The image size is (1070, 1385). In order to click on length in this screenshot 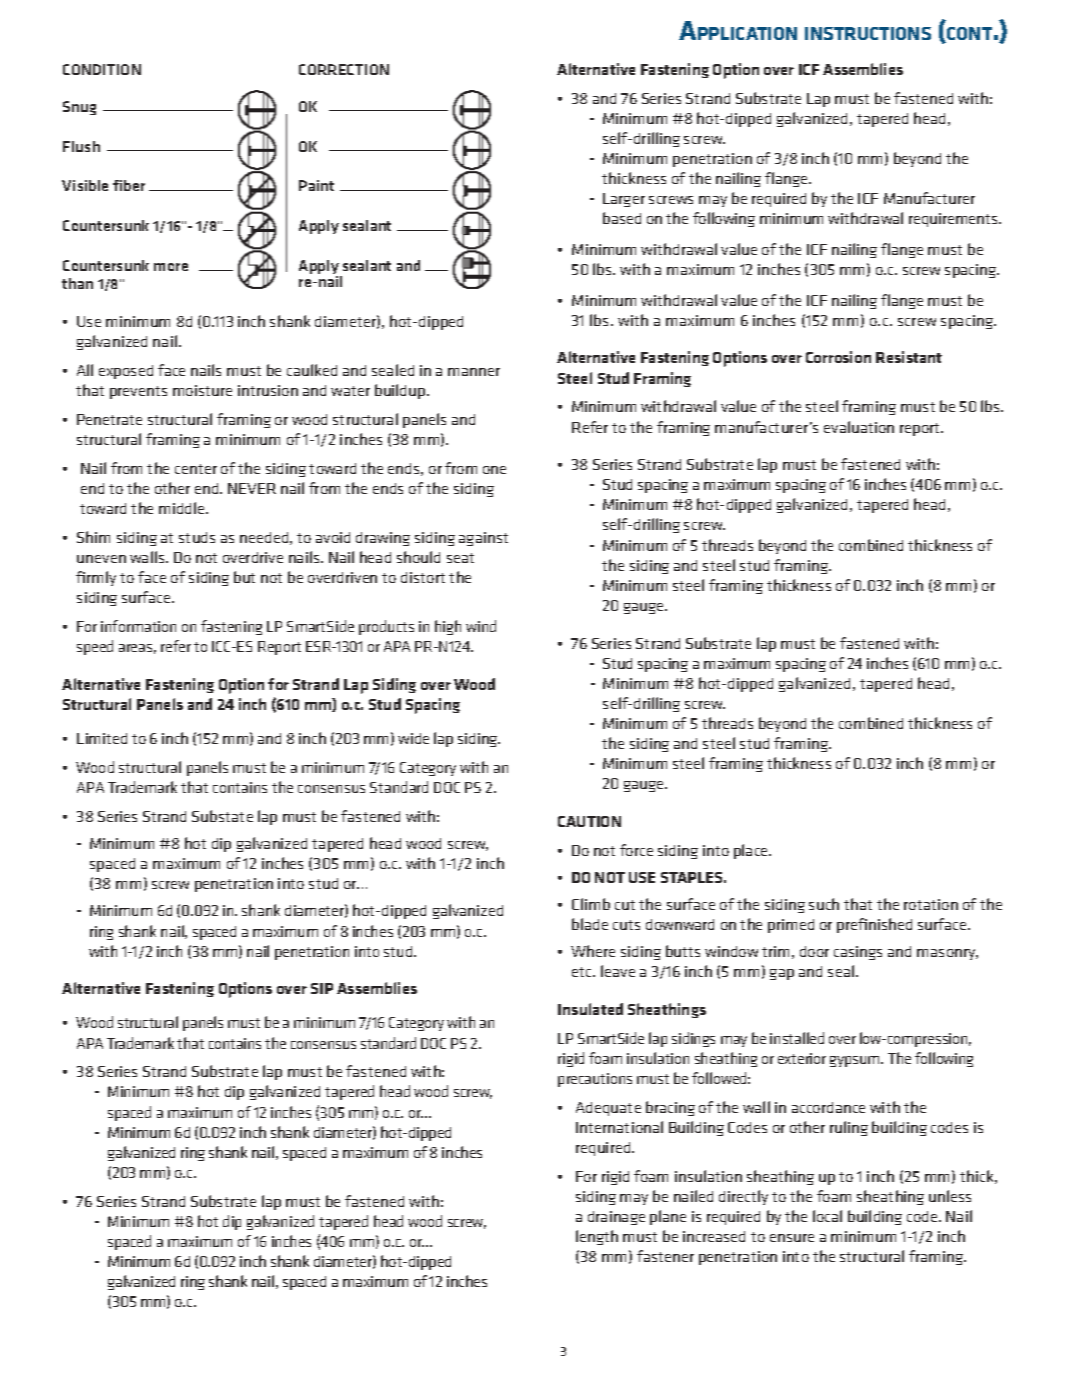, I will do `click(597, 1237)`.
